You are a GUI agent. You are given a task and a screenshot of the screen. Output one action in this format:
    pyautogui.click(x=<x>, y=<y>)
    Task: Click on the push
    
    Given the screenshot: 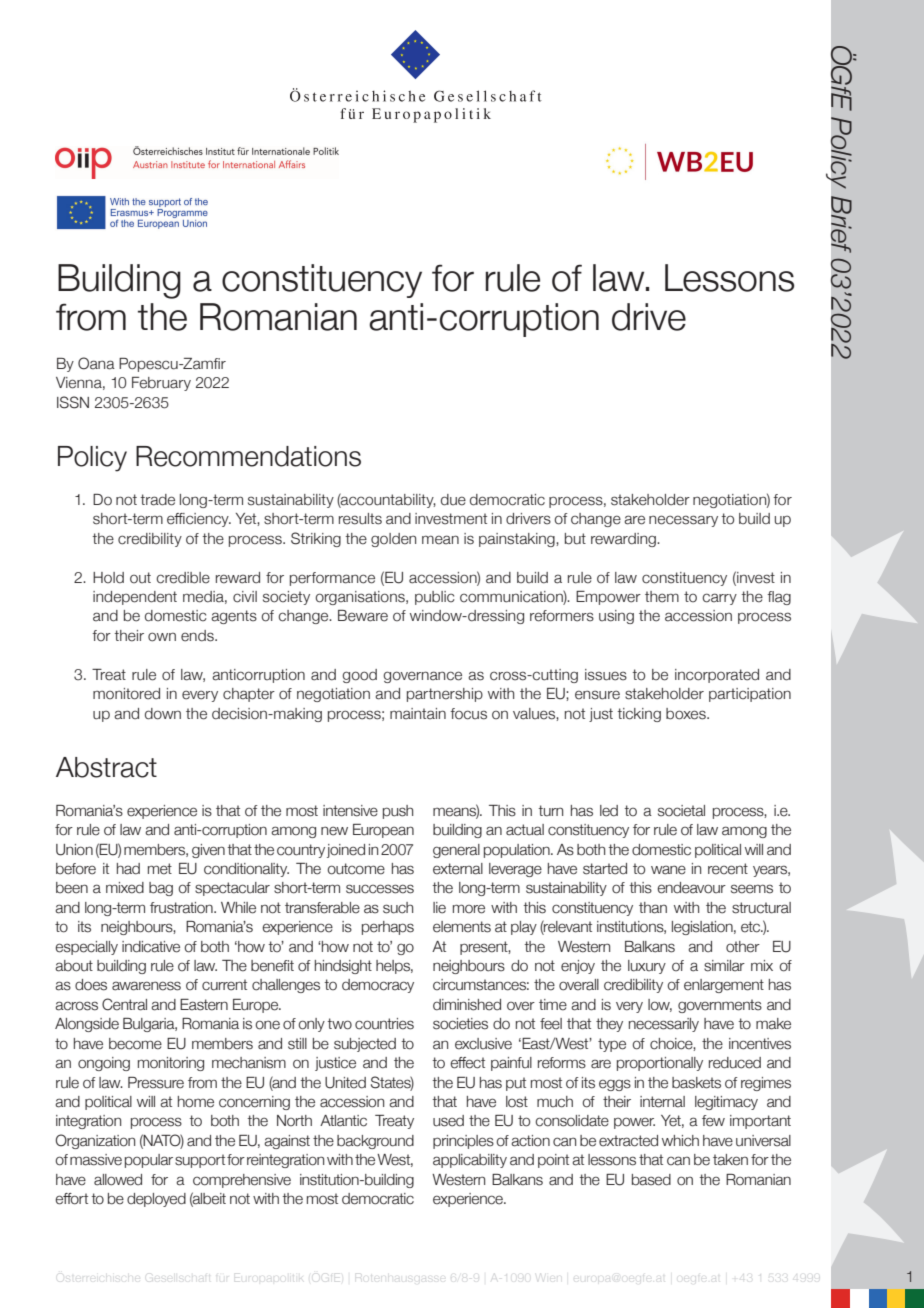 What is the action you would take?
    pyautogui.click(x=398, y=812)
